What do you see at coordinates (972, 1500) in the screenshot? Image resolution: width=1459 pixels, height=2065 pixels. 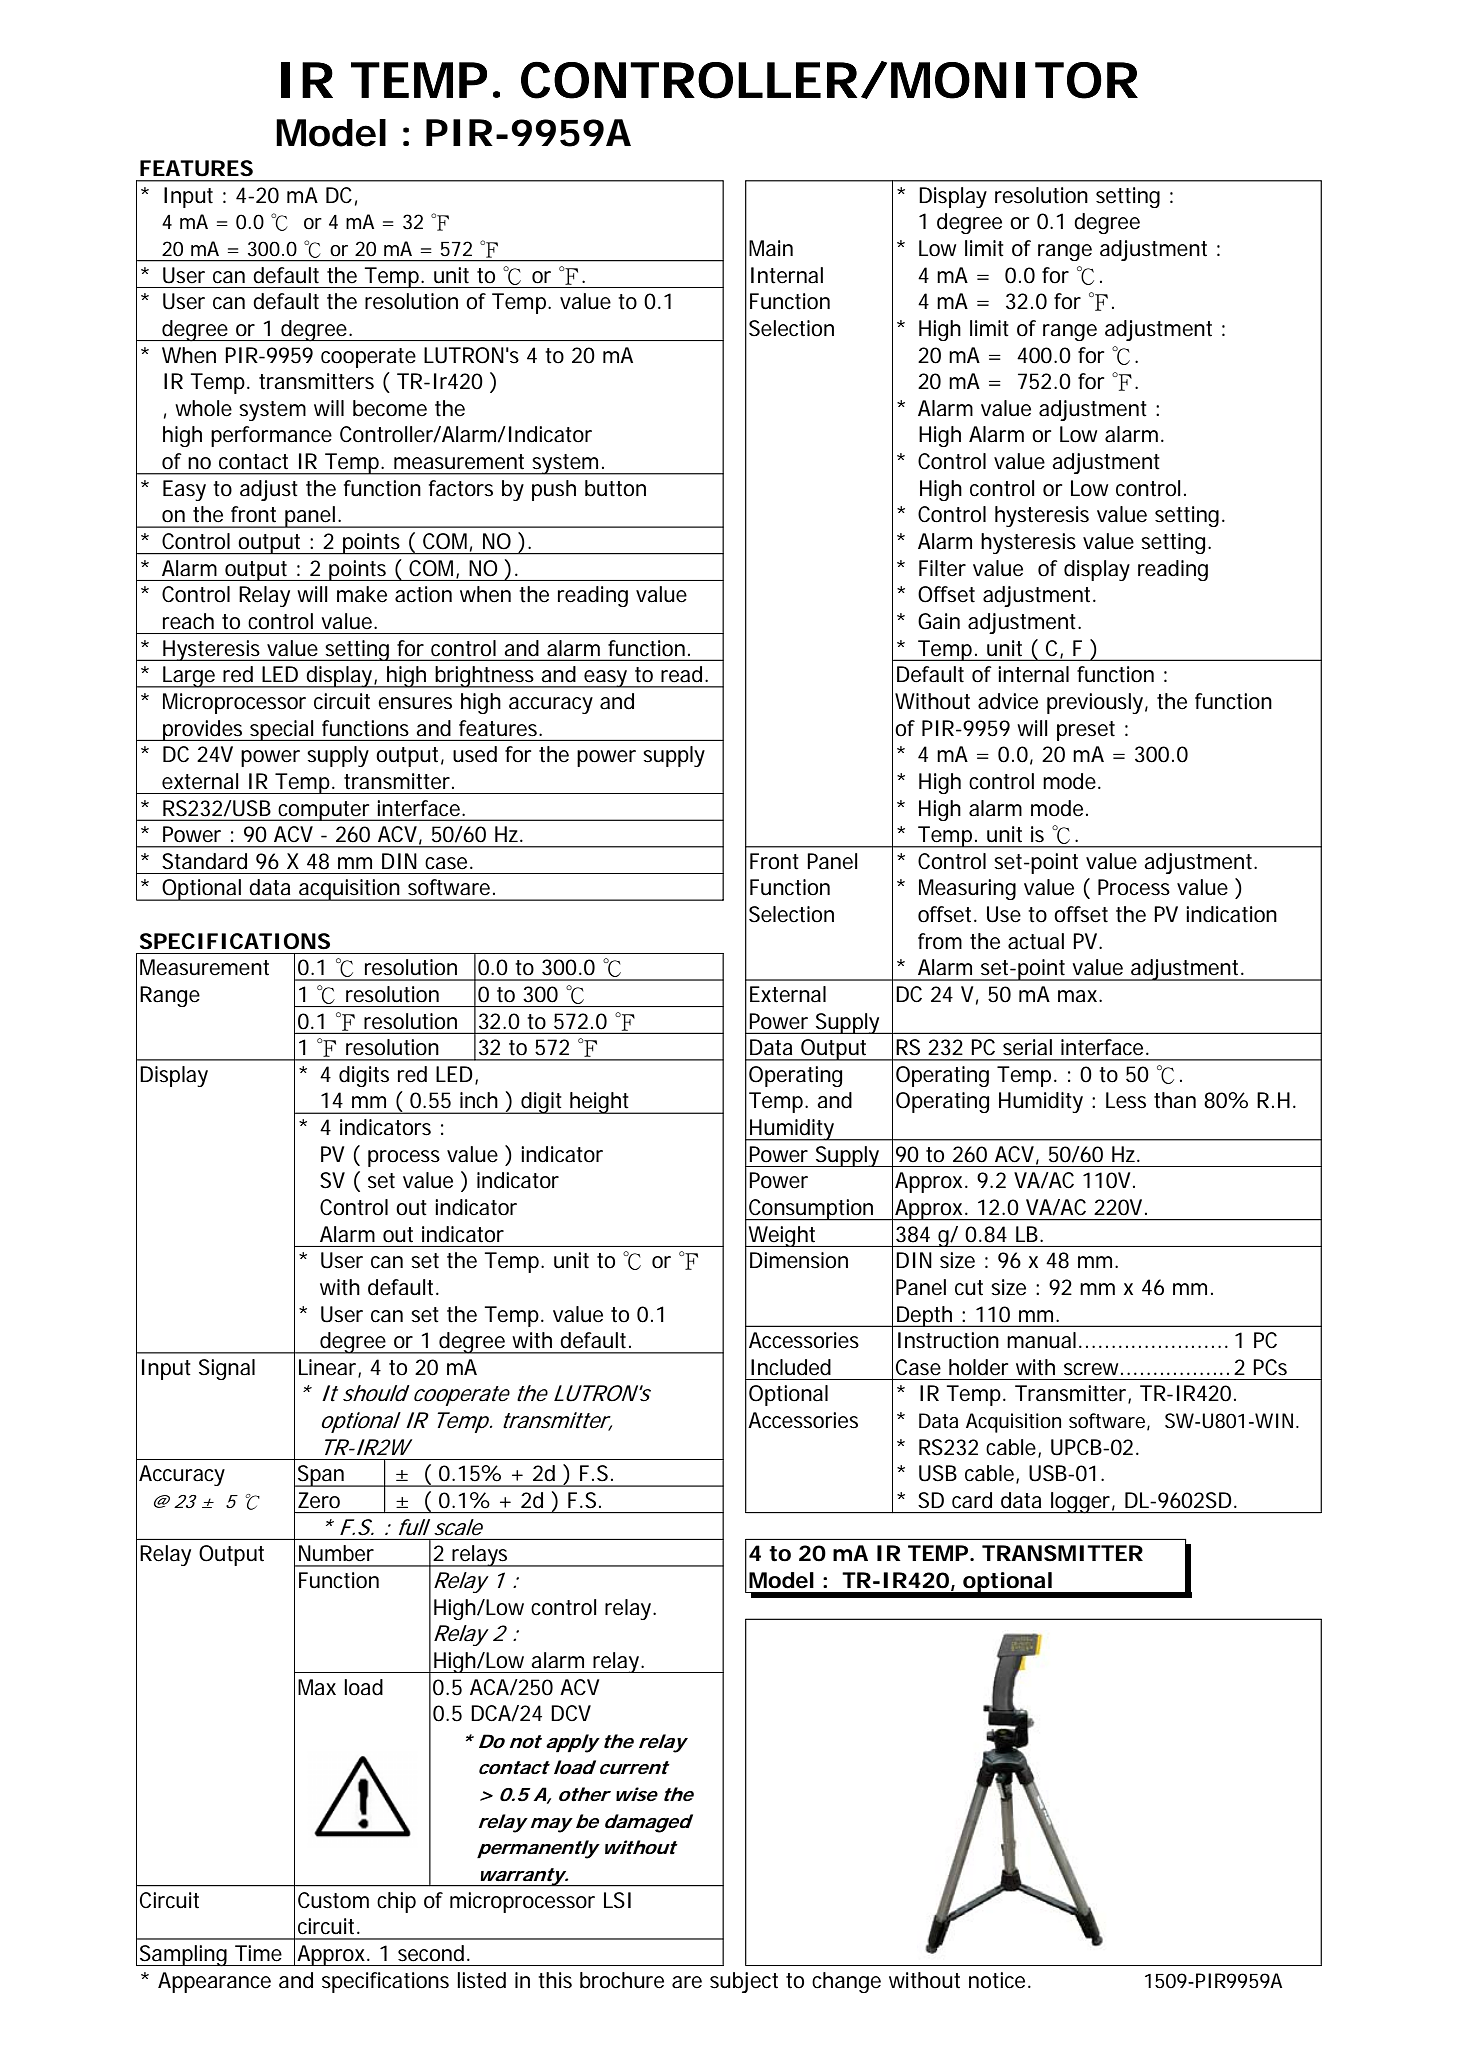 I see `card` at bounding box center [972, 1500].
